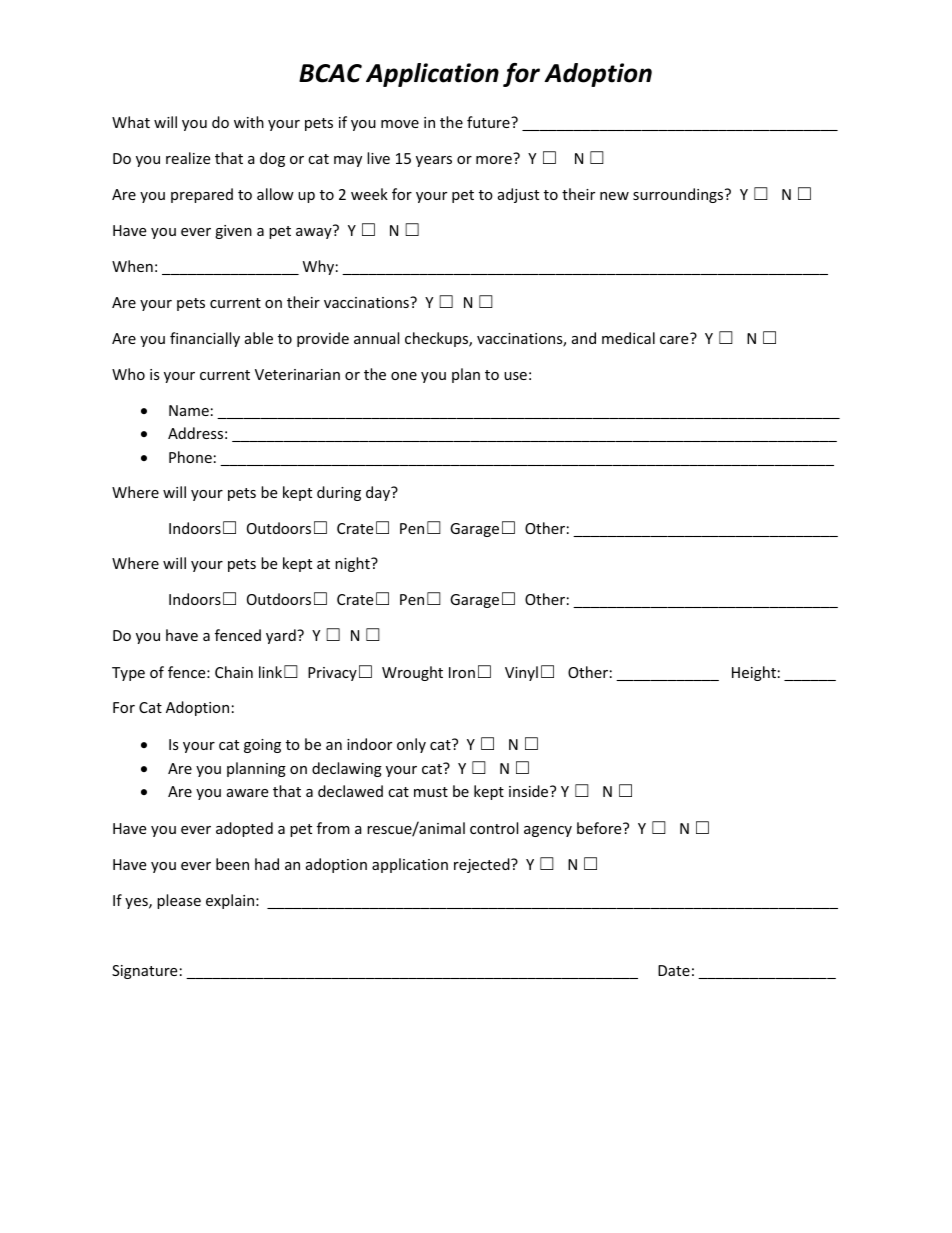 This screenshot has width=952, height=1233. What do you see at coordinates (434, 161) in the screenshot?
I see `years` at bounding box center [434, 161].
